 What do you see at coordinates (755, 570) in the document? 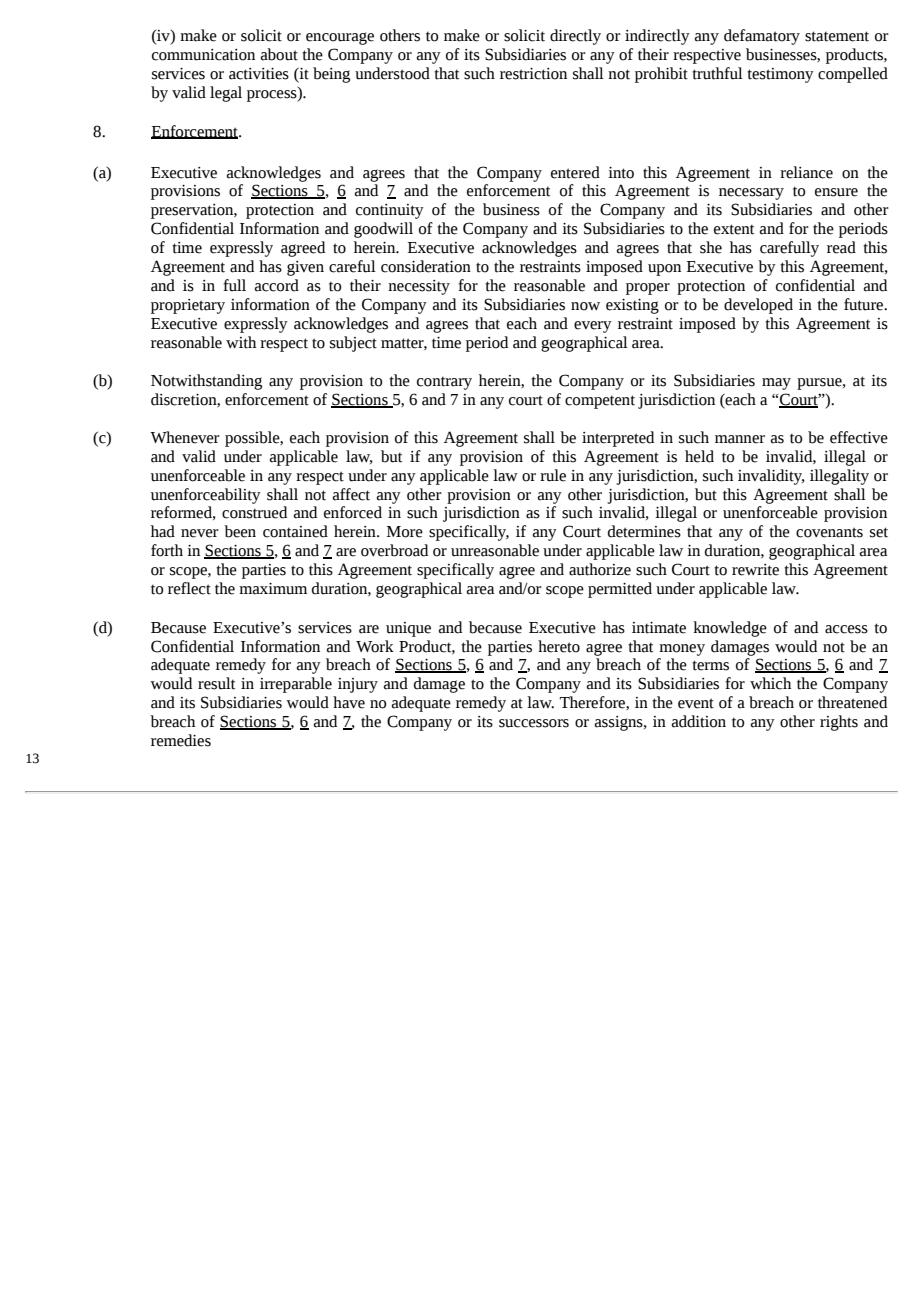
I see `rewrite` at bounding box center [755, 570].
